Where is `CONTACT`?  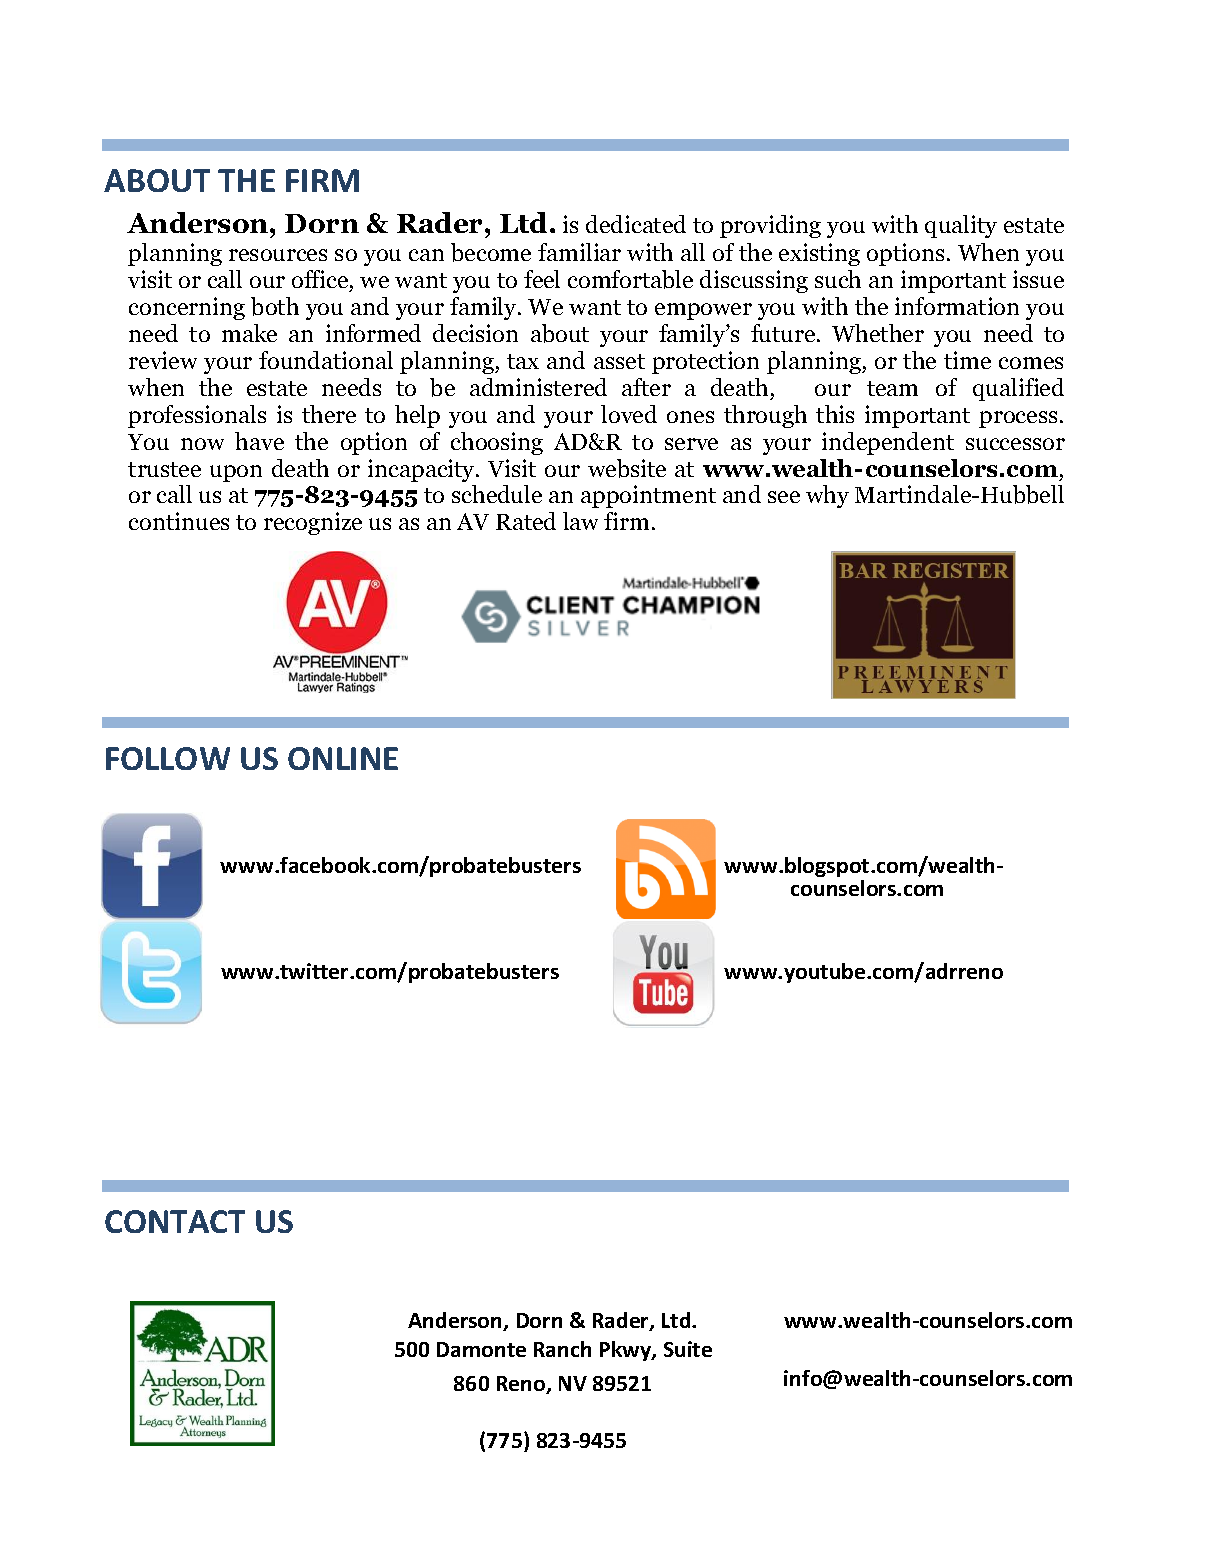 CONTACT is located at coordinates (175, 1221).
